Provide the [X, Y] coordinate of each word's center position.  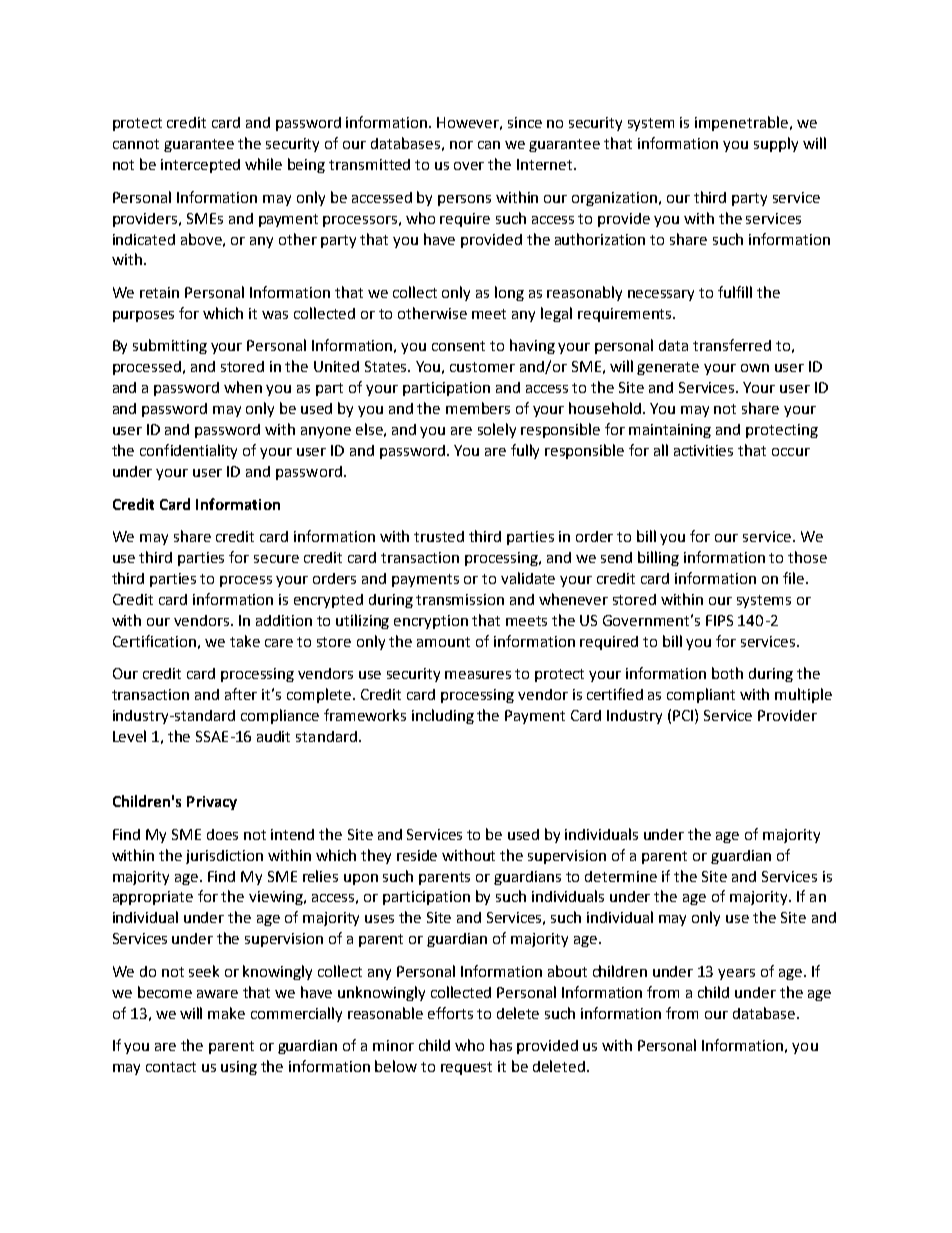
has [501, 1045]
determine [621, 876]
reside [417, 855]
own [755, 368]
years [736, 974]
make [226, 1013]
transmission [460, 599]
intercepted [200, 166]
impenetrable [741, 123]
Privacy [212, 803]
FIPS [719, 620]
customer [482, 367]
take [245, 641]
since [525, 122]
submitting [170, 346]
